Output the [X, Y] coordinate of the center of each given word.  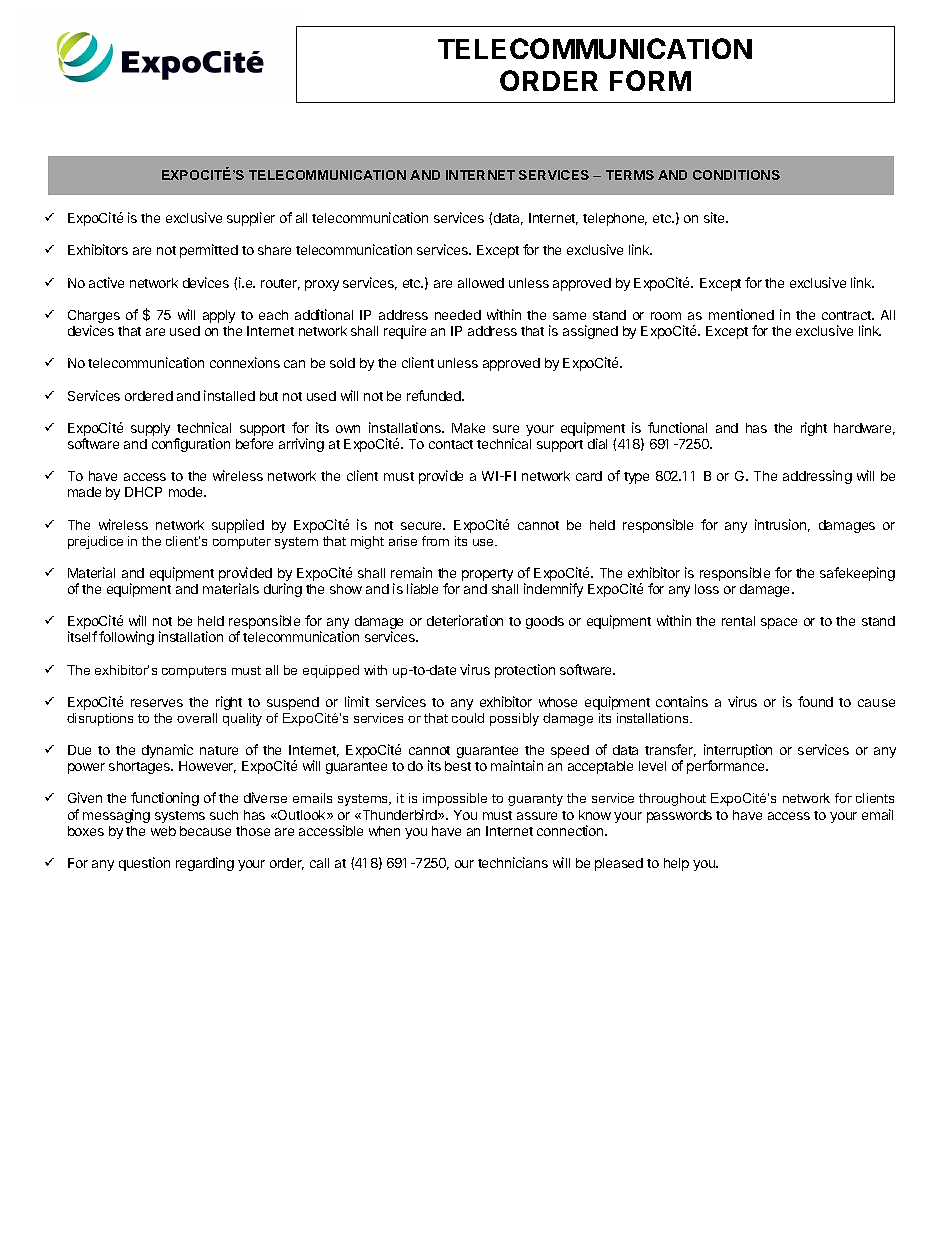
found [815, 701]
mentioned [741, 314]
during [283, 590]
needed [458, 315]
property [487, 575]
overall [197, 718]
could [468, 718]
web [163, 831]
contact [451, 444]
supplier [251, 219]
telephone [615, 219]
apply [219, 316]
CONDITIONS [736, 175]
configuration [191, 445]
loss [707, 589]
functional [677, 427]
